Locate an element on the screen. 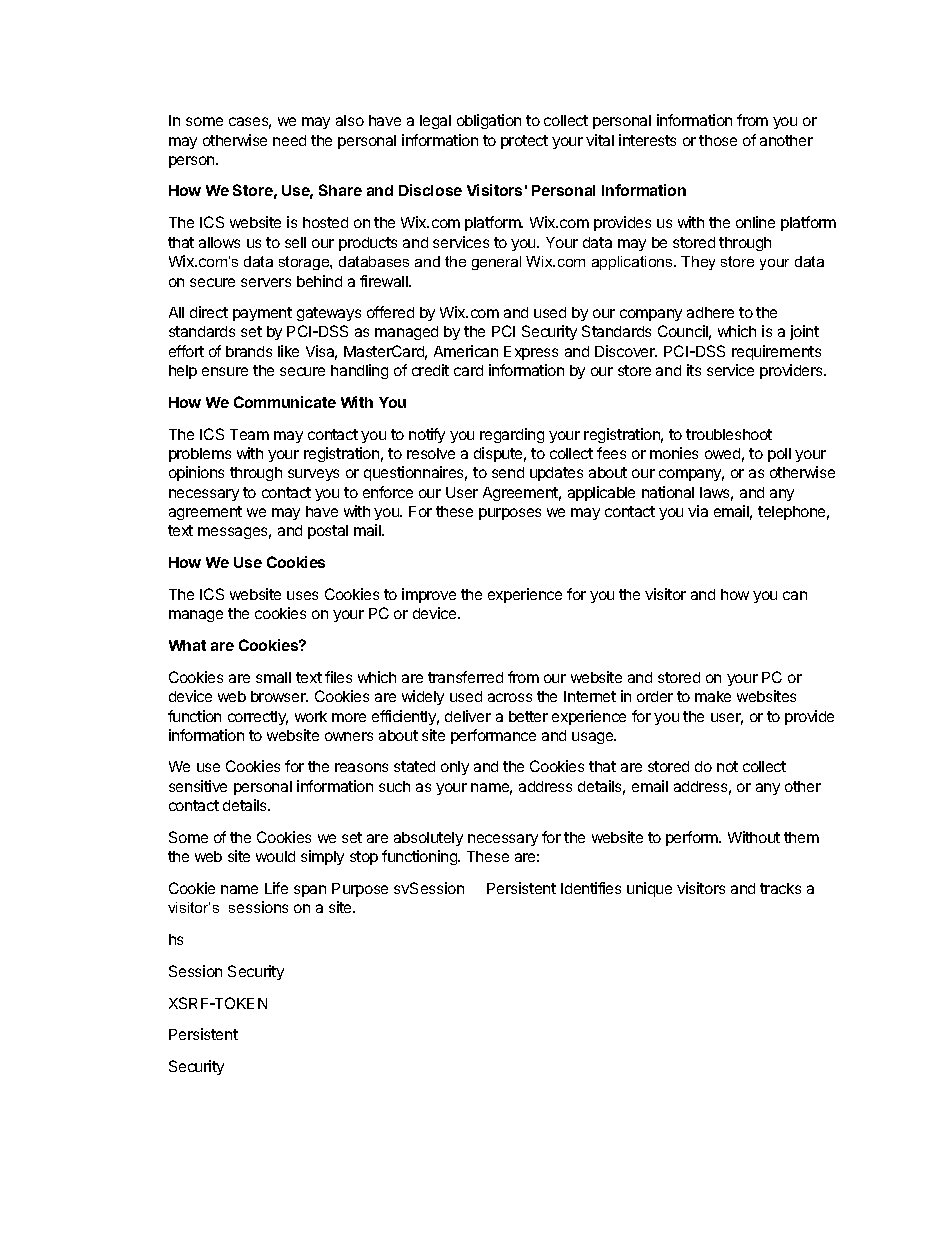 The height and width of the screenshot is (1233, 952). would is located at coordinates (275, 856).
